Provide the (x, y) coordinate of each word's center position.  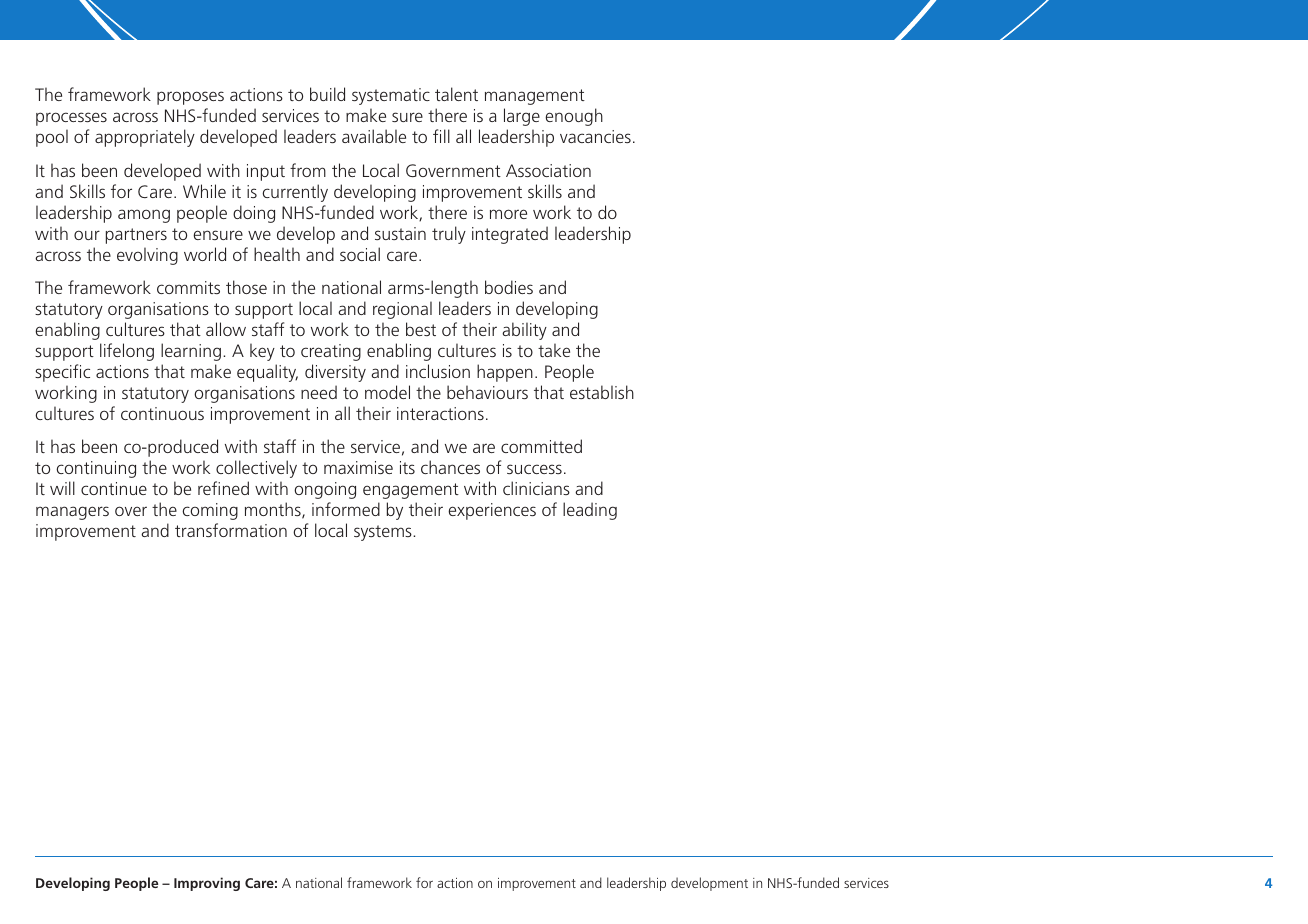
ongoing (325, 490)
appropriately (145, 138)
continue (114, 488)
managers (72, 513)
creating (331, 352)
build (327, 94)
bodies (509, 287)
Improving (207, 884)
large (522, 117)
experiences (492, 511)
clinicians (536, 488)
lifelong (127, 352)
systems (384, 533)
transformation (231, 530)
